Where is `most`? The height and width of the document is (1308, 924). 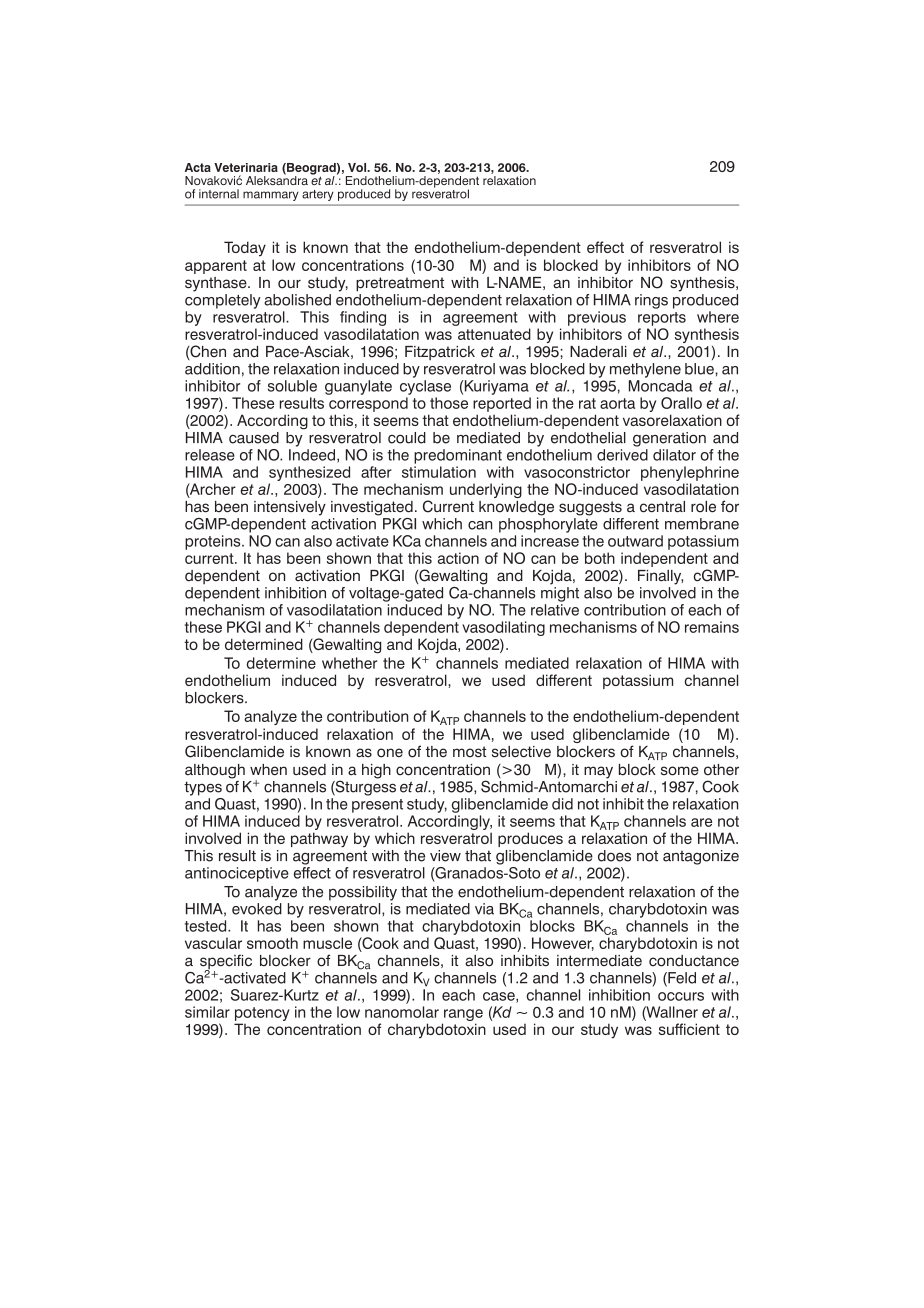 most is located at coordinates (470, 752).
